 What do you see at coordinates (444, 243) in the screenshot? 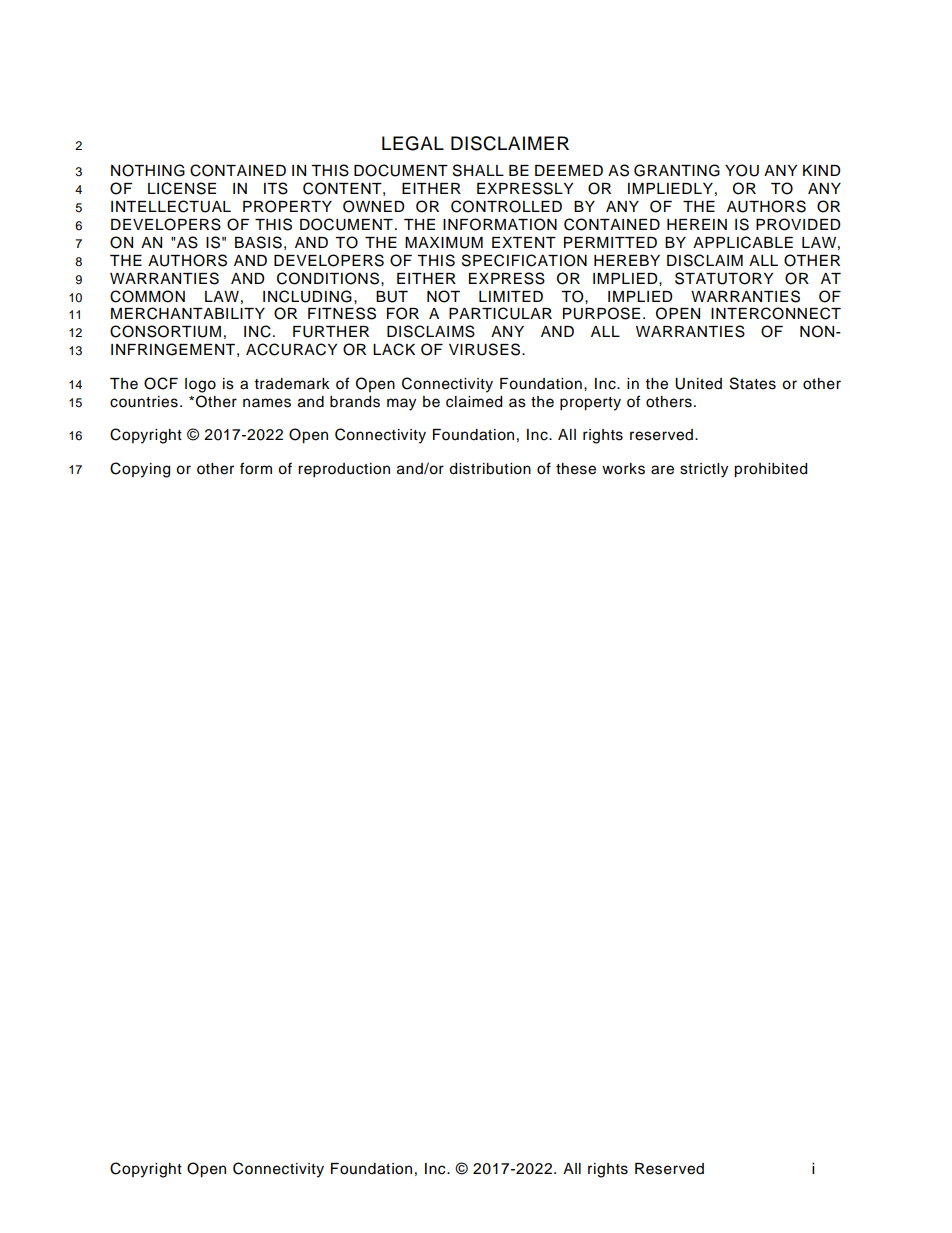
I see `MAXIMUM` at bounding box center [444, 243].
